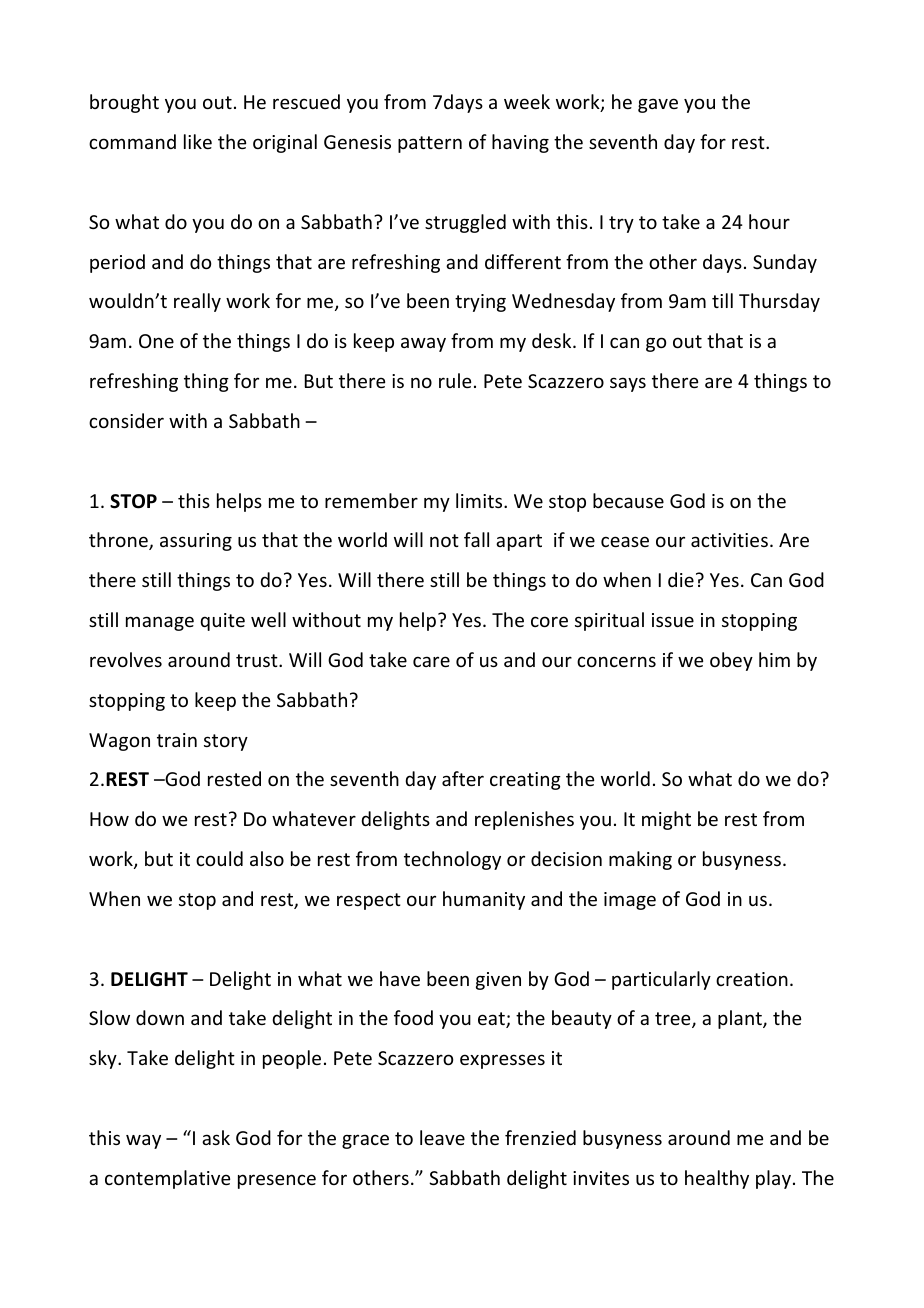 The height and width of the document is (1308, 924). I want to click on might, so click(666, 820).
